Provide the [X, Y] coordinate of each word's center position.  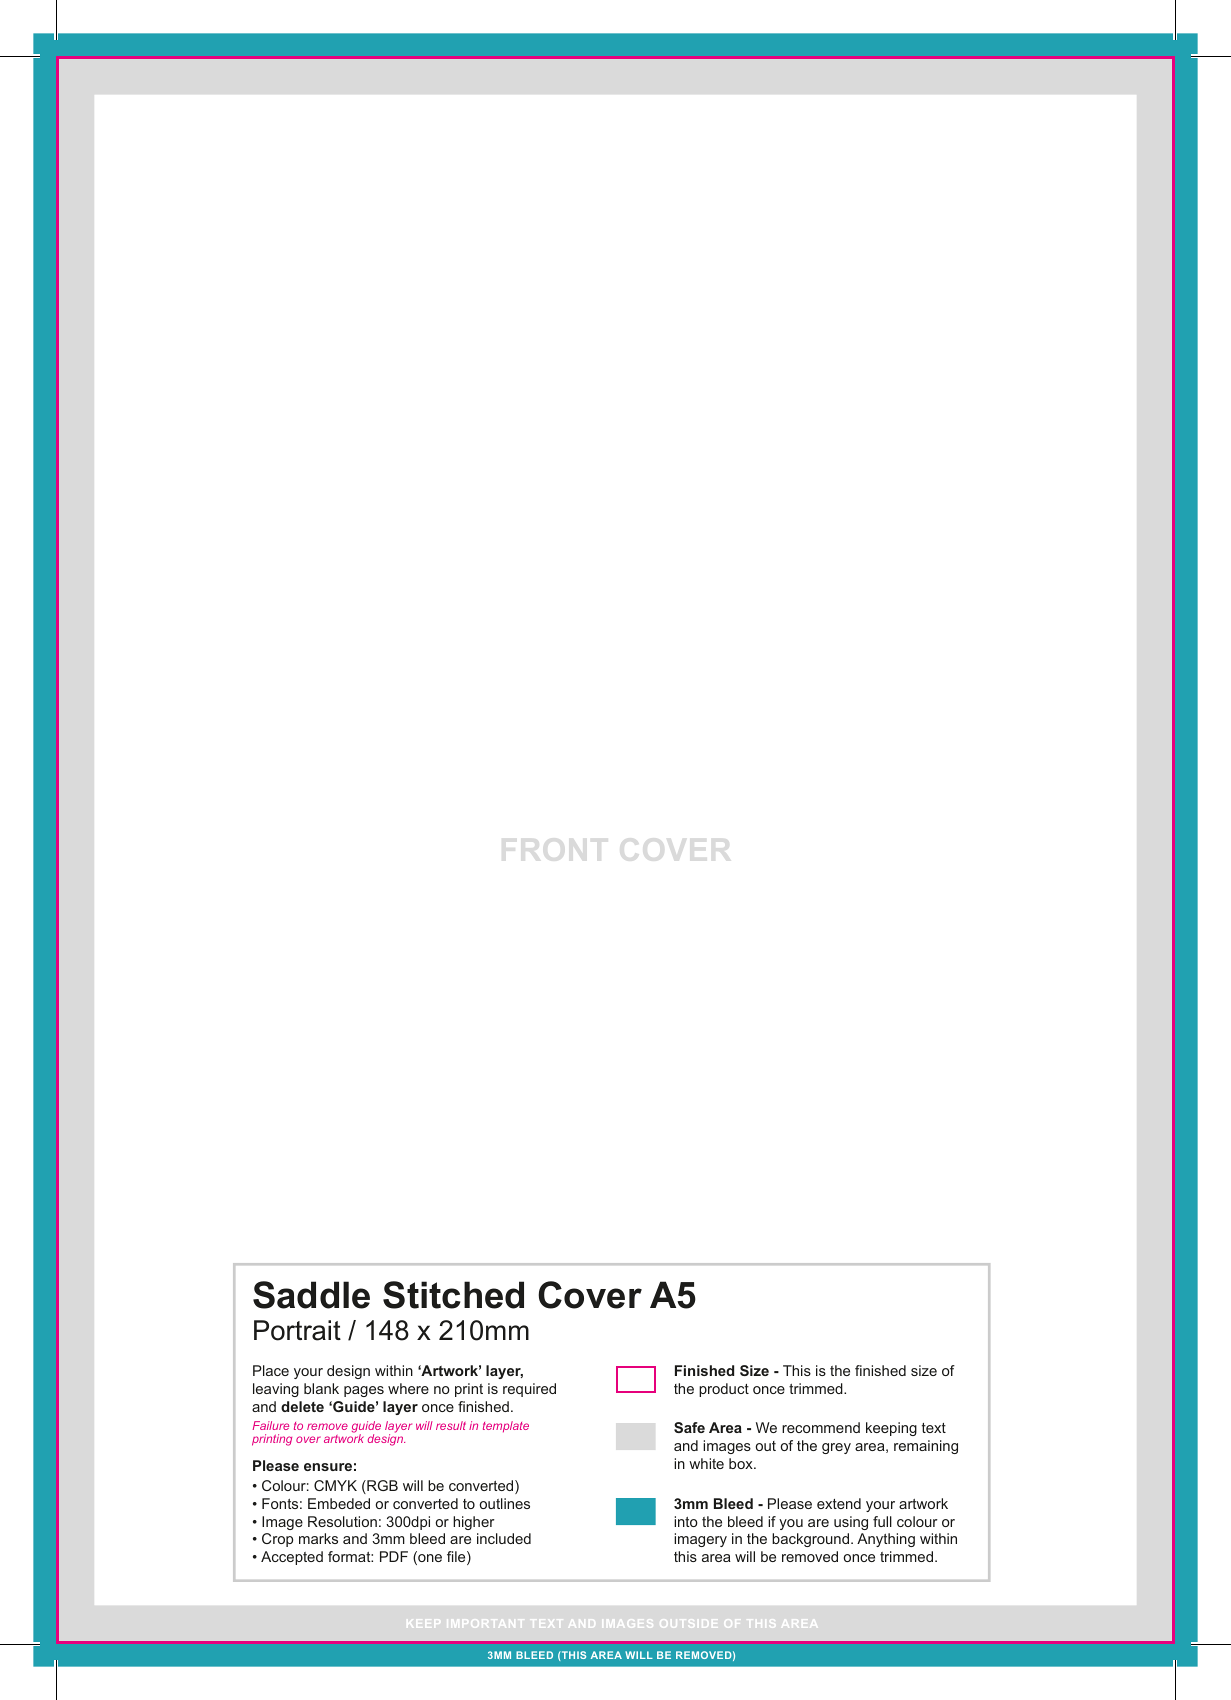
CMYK [335, 1485]
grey [836, 1448]
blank [321, 1388]
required [529, 1390]
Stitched [453, 1295]
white [706, 1463]
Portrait [297, 1330]
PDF [394, 1556]
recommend [821, 1427]
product [724, 1390]
